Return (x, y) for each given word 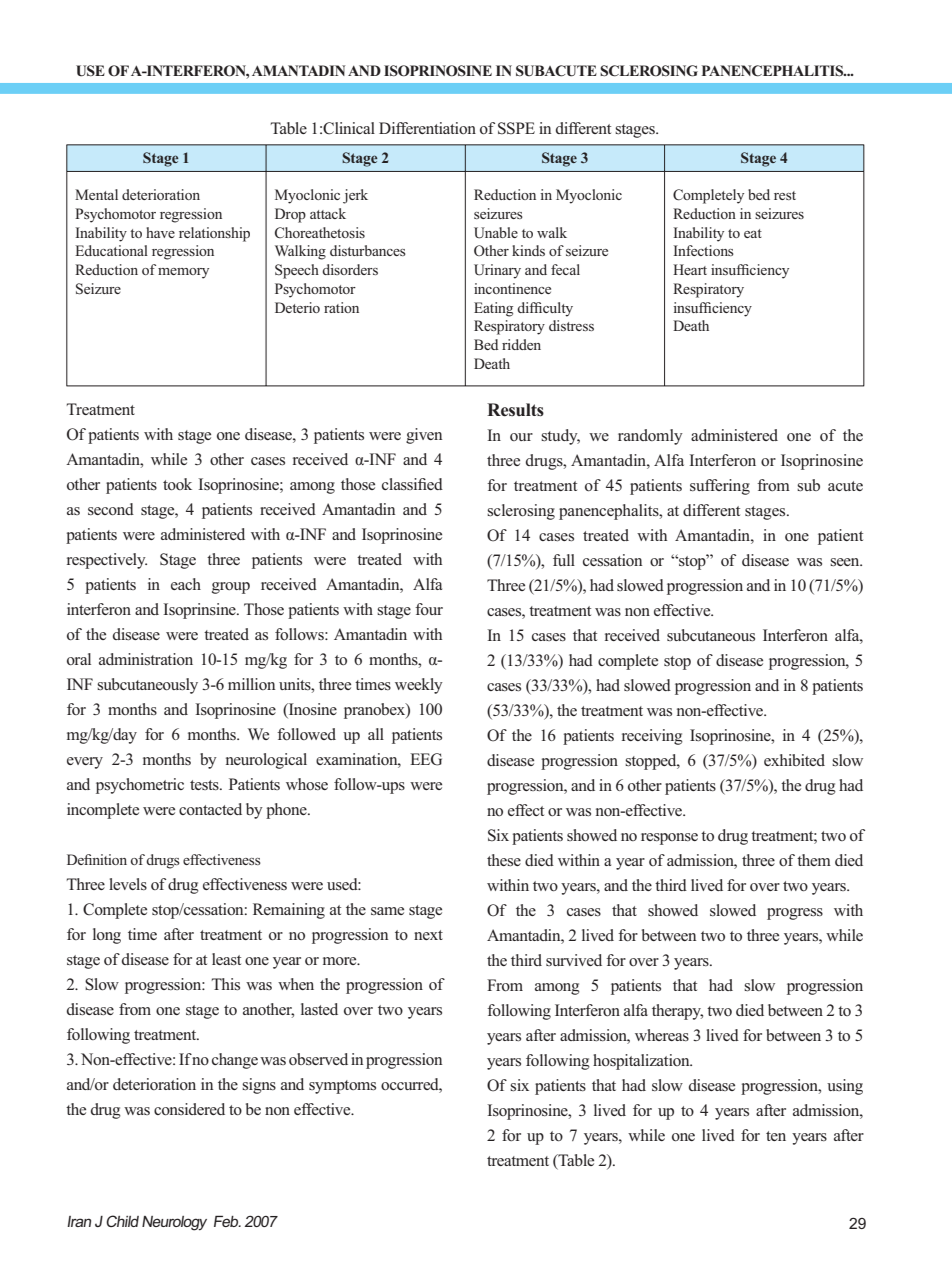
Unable (496, 233)
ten (776, 1136)
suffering (720, 487)
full (564, 560)
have (160, 232)
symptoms (342, 1087)
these (504, 860)
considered (189, 1109)
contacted (210, 809)
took (177, 484)
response (669, 839)
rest (785, 195)
